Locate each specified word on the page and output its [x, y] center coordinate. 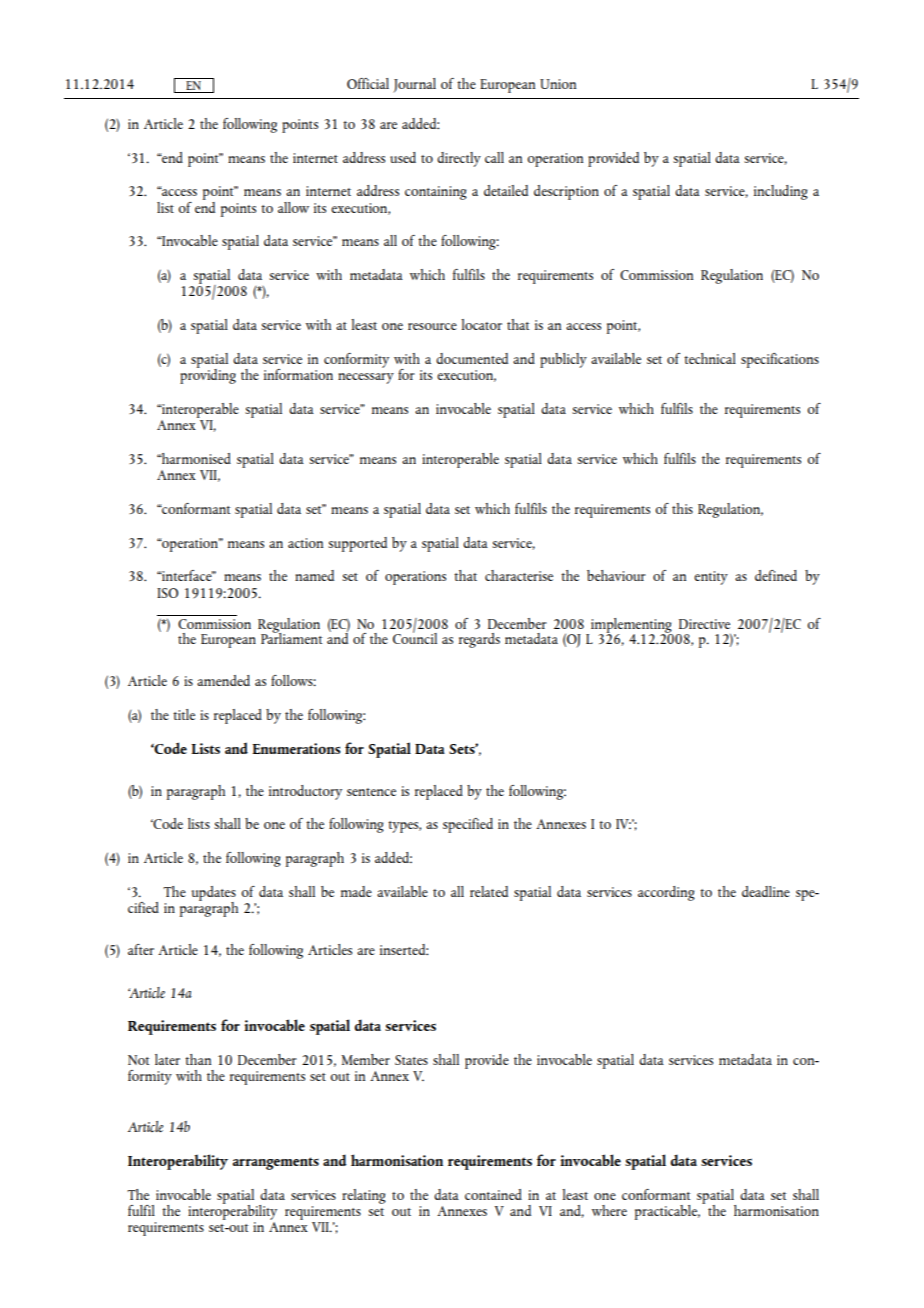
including [781, 192]
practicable [667, 1212]
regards [479, 640]
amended [223, 680]
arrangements [276, 1163]
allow [293, 207]
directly [459, 159]
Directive [704, 624]
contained [493, 1194]
